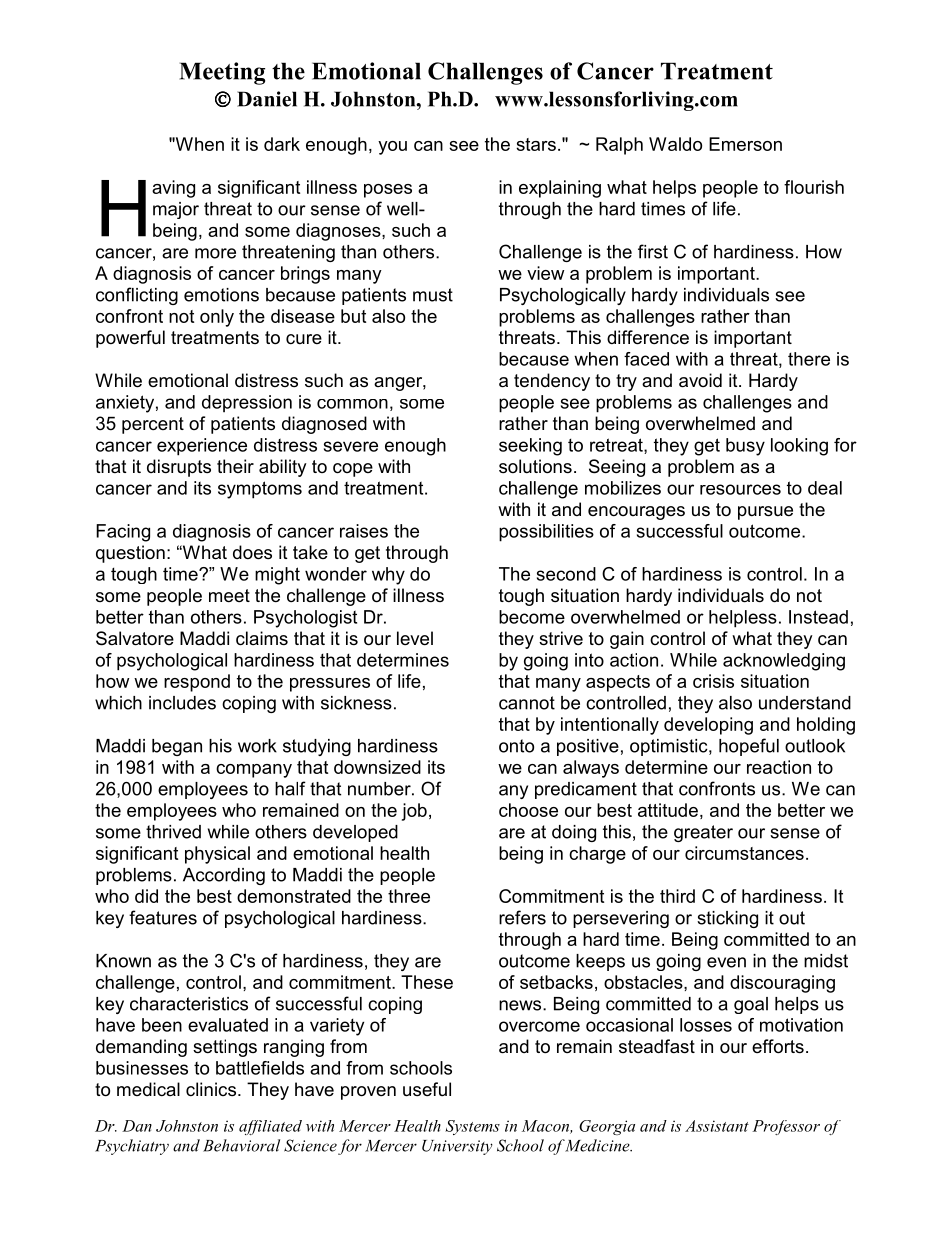 This image has height=1233, width=952. Describe the element at coordinates (528, 810) in the image. I see `choose` at that location.
